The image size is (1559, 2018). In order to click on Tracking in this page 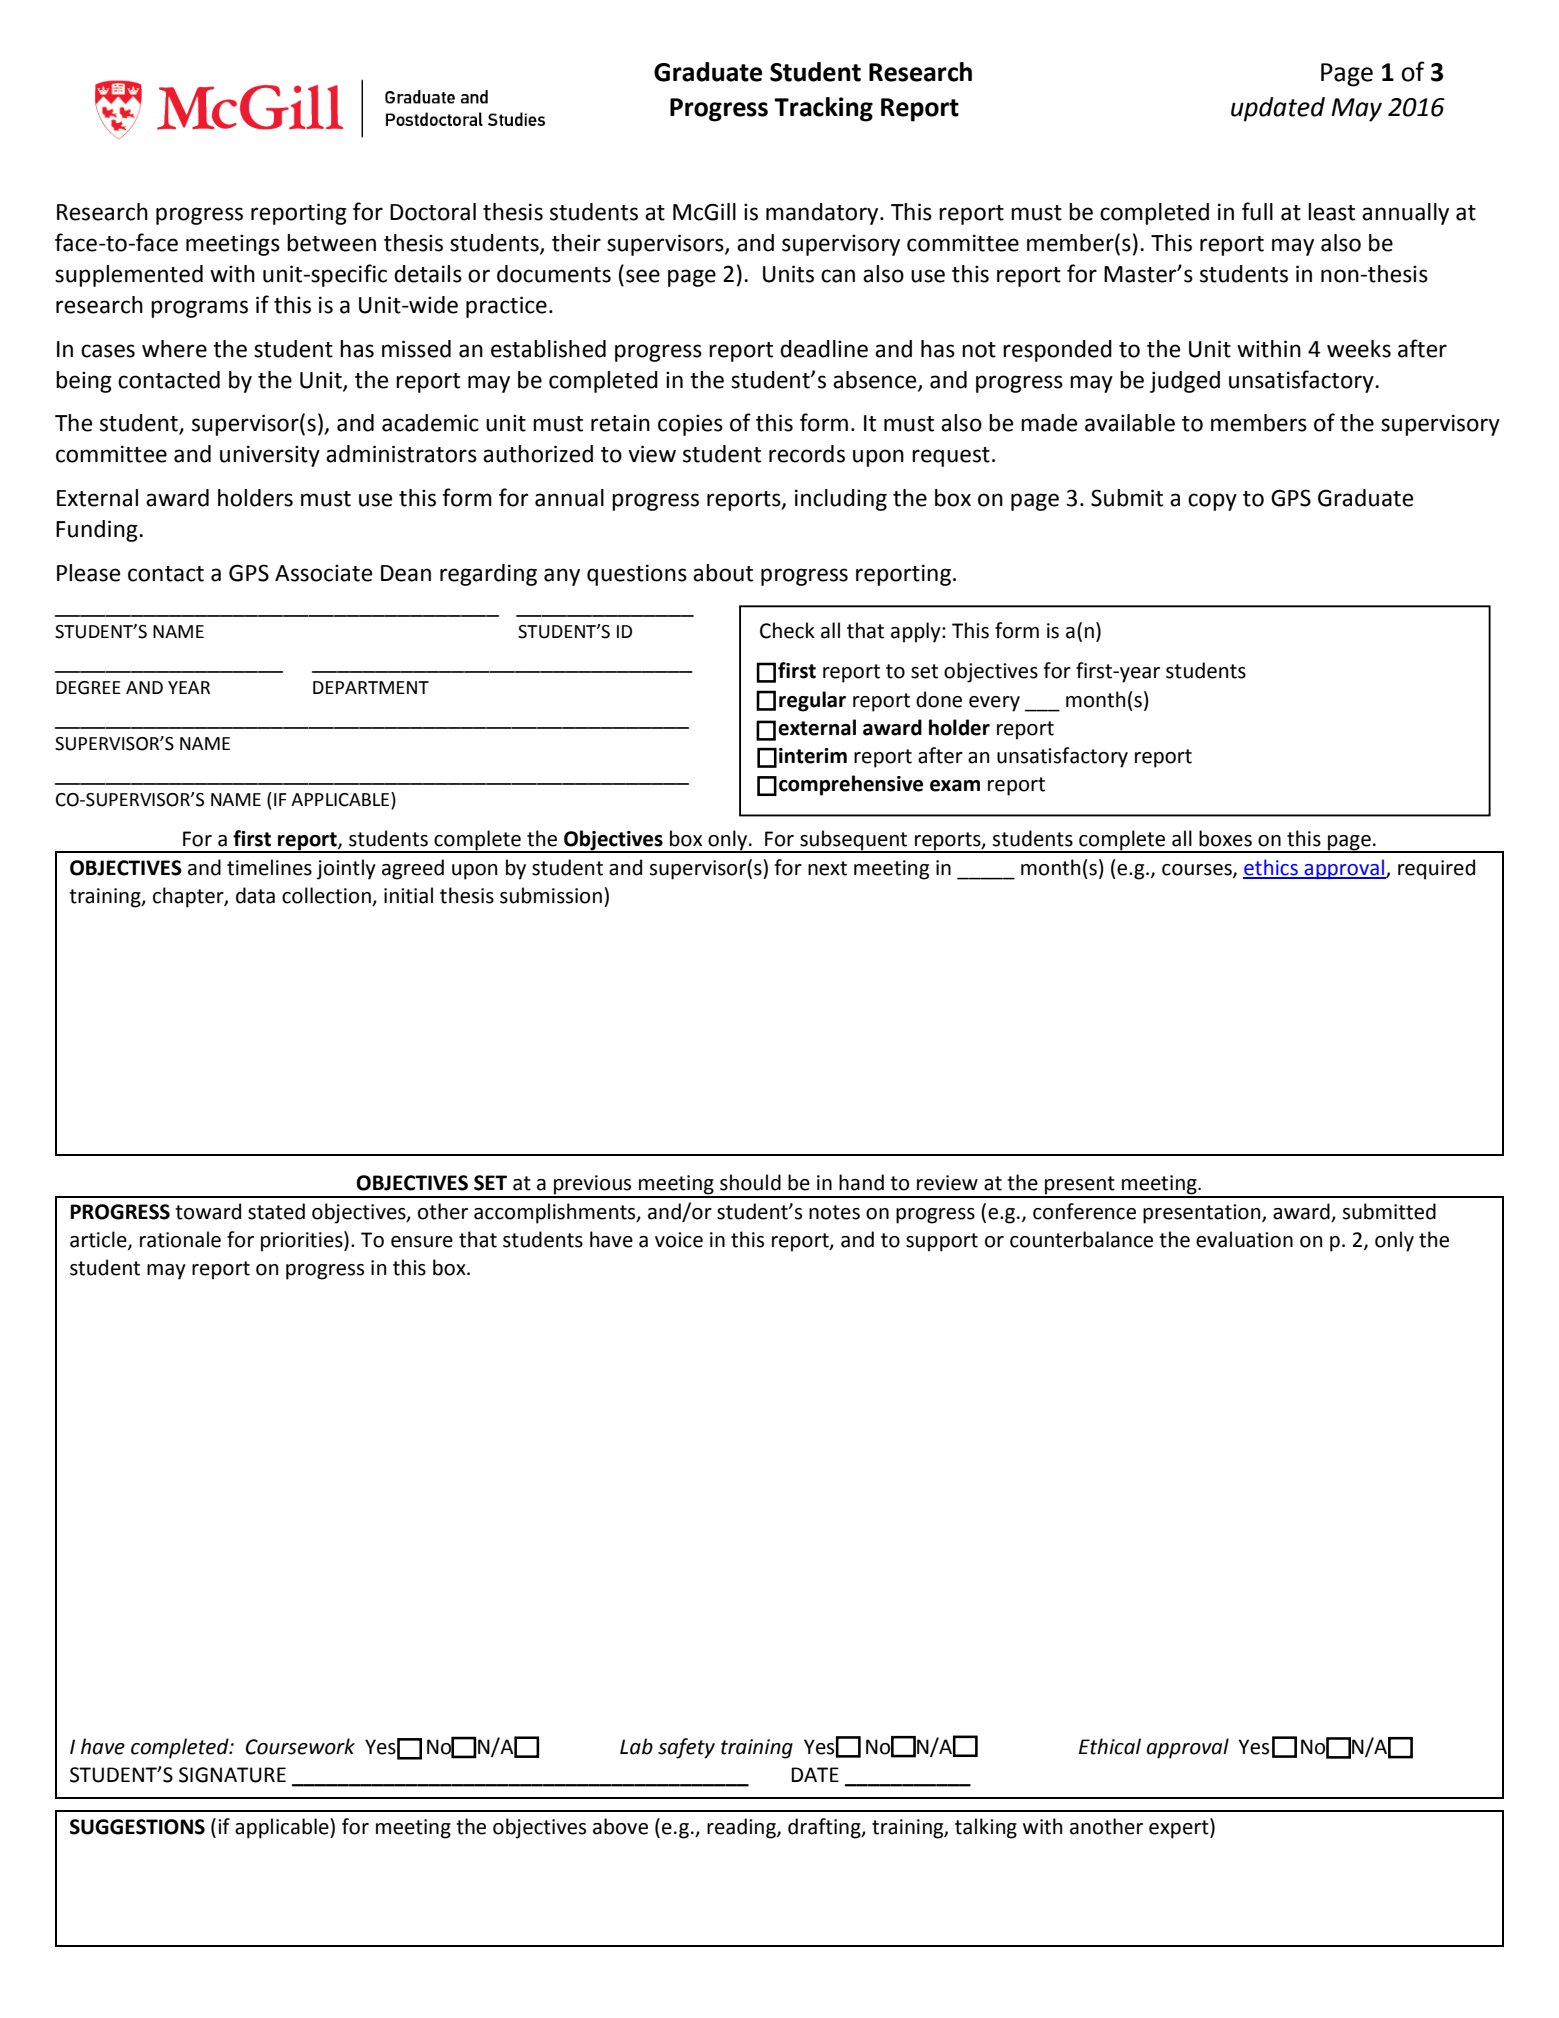, I will do `click(823, 109)`.
